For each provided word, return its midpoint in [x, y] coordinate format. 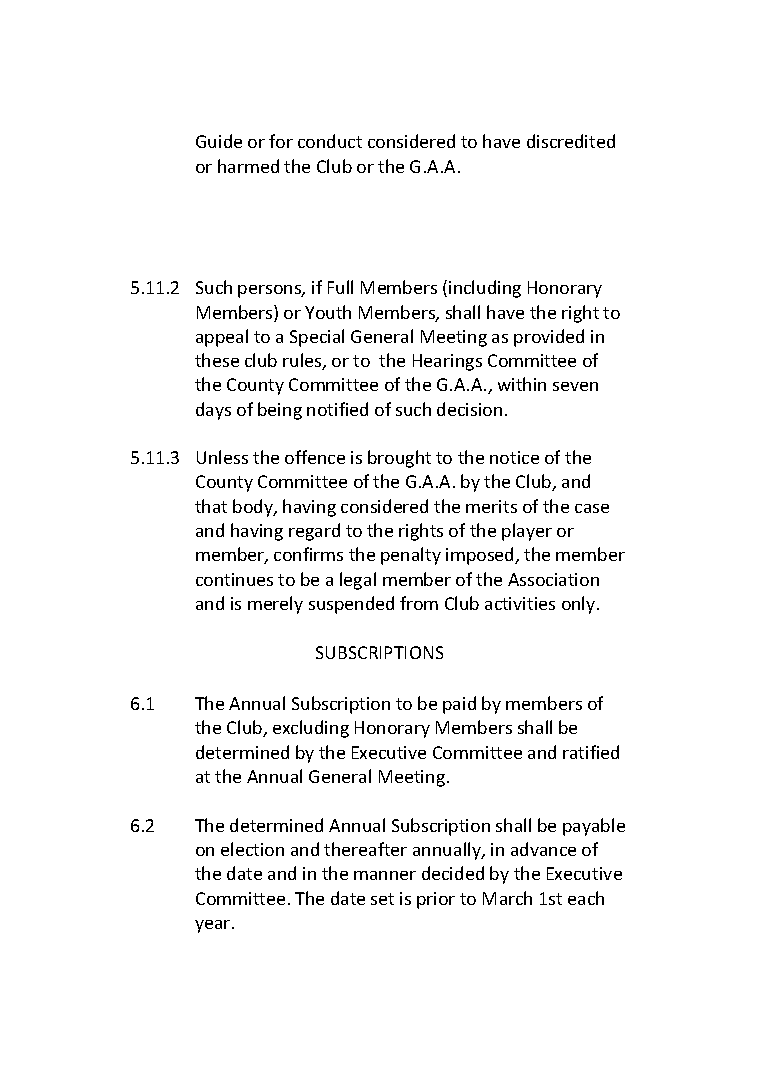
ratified [591, 752]
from [419, 603]
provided [549, 338]
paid [459, 705]
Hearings [447, 362]
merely [275, 605]
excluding [311, 729]
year [214, 926]
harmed [248, 166]
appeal [222, 338]
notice [514, 457]
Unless [222, 457]
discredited [571, 141]
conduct [330, 141]
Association [553, 579]
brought [399, 459]
